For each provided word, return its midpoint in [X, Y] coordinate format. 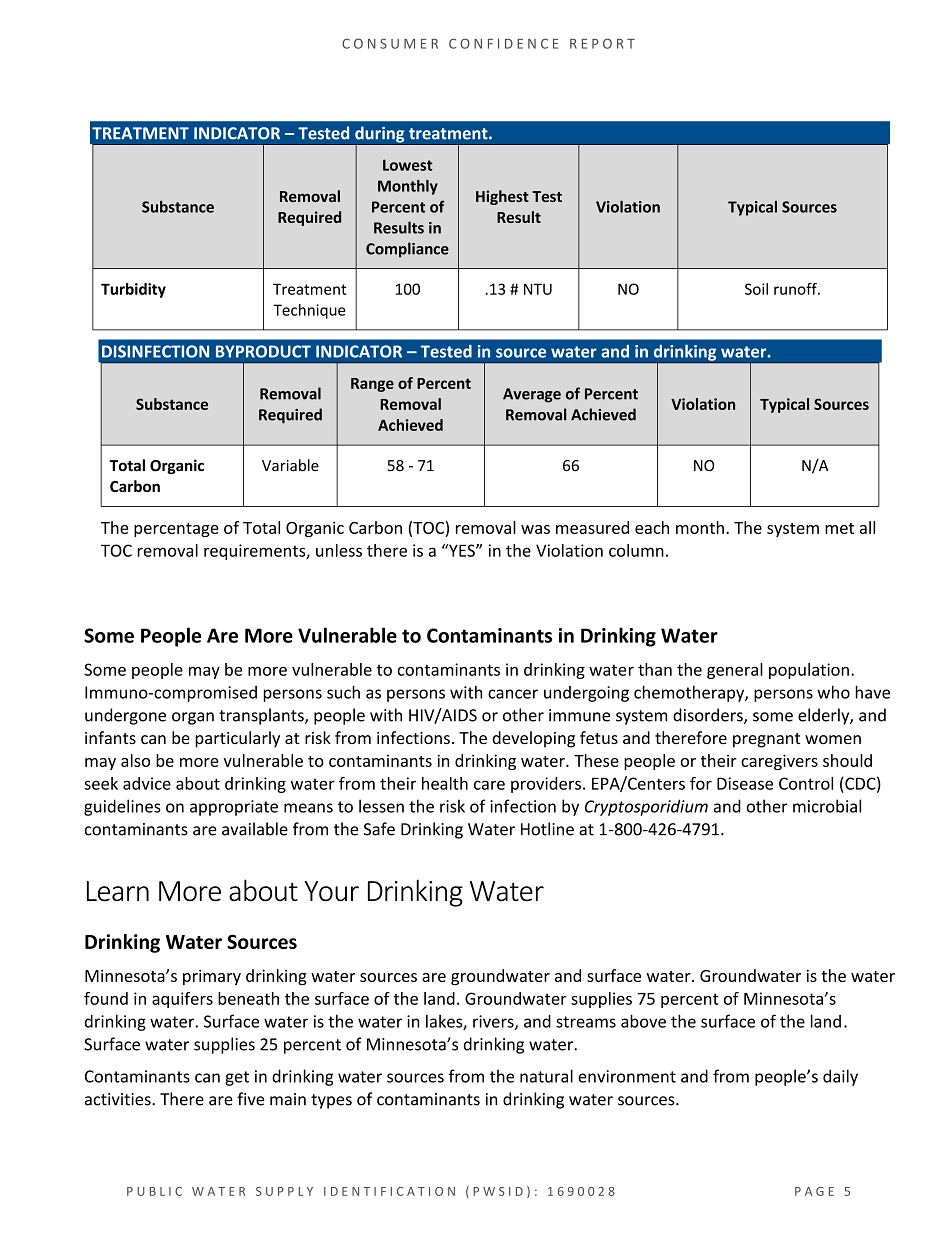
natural [546, 1076]
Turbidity [133, 290]
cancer [513, 694]
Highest [502, 197]
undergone [125, 716]
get [237, 1078]
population [809, 671]
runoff [796, 289]
